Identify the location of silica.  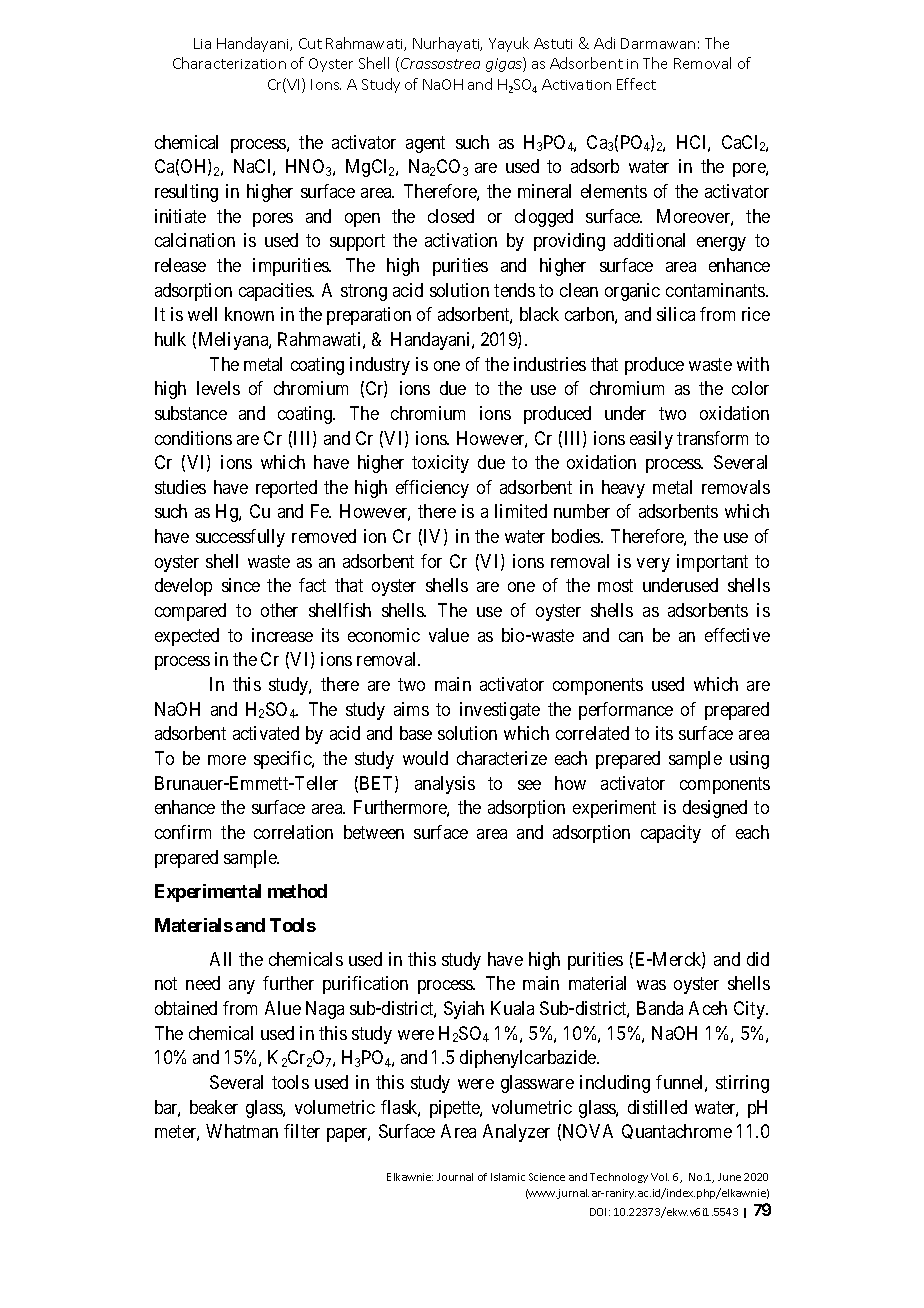
(676, 314).
